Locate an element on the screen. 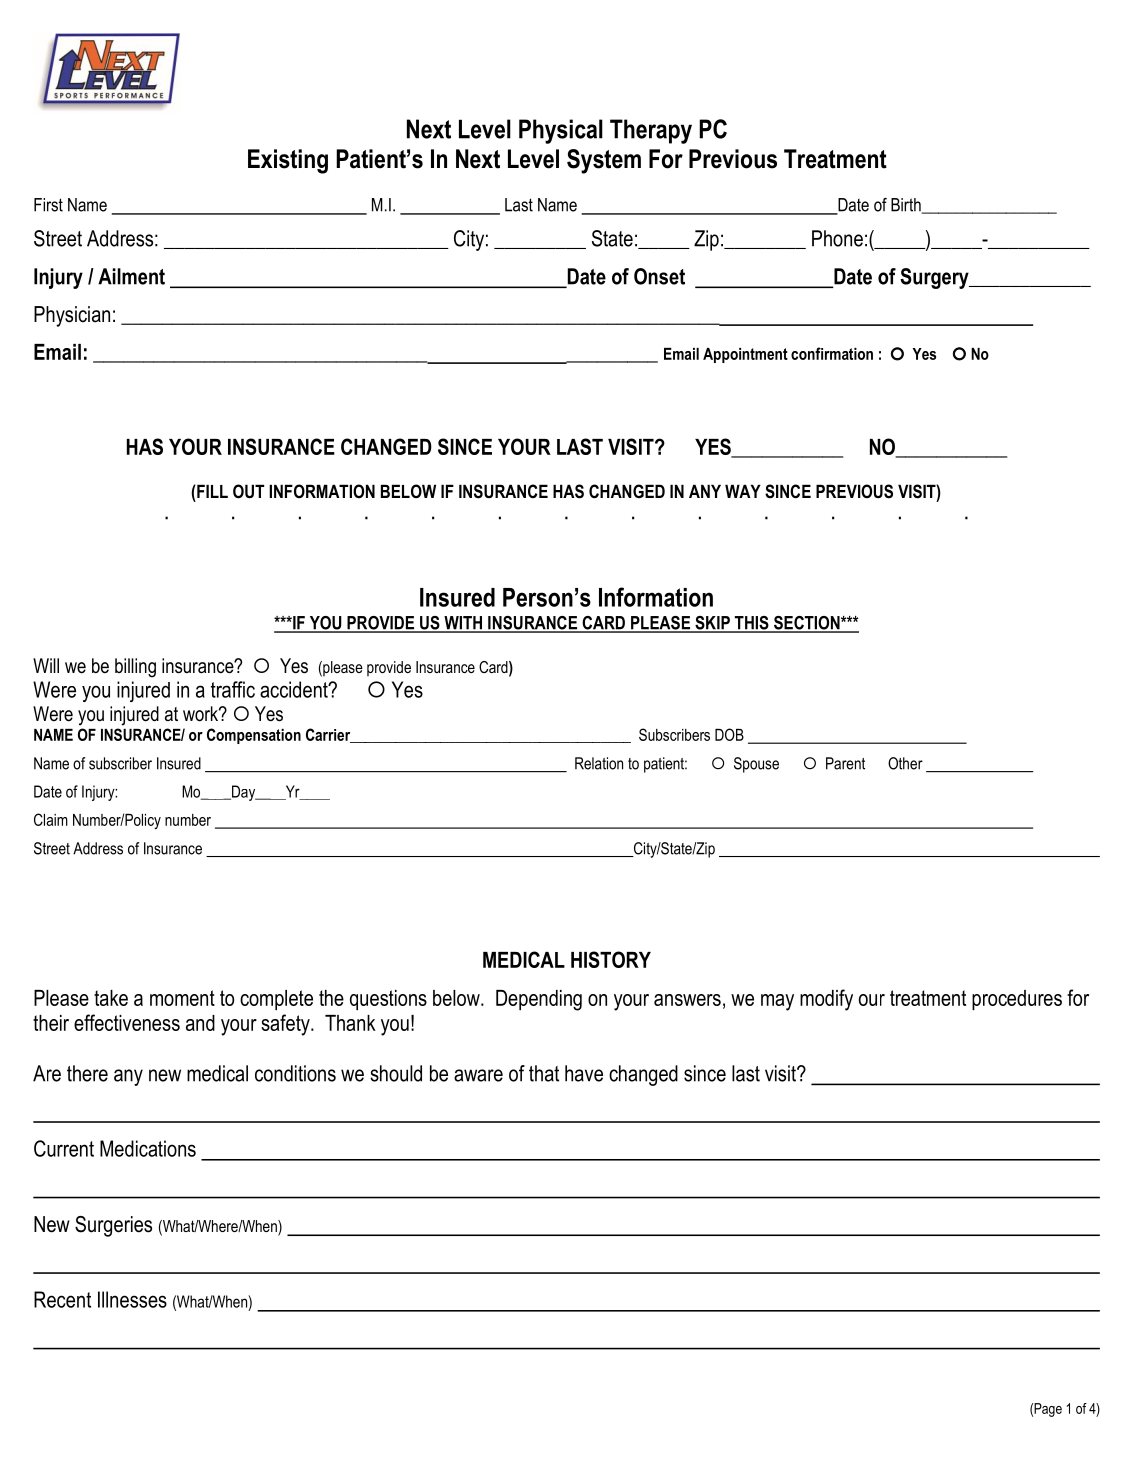  Existing is located at coordinates (288, 161).
